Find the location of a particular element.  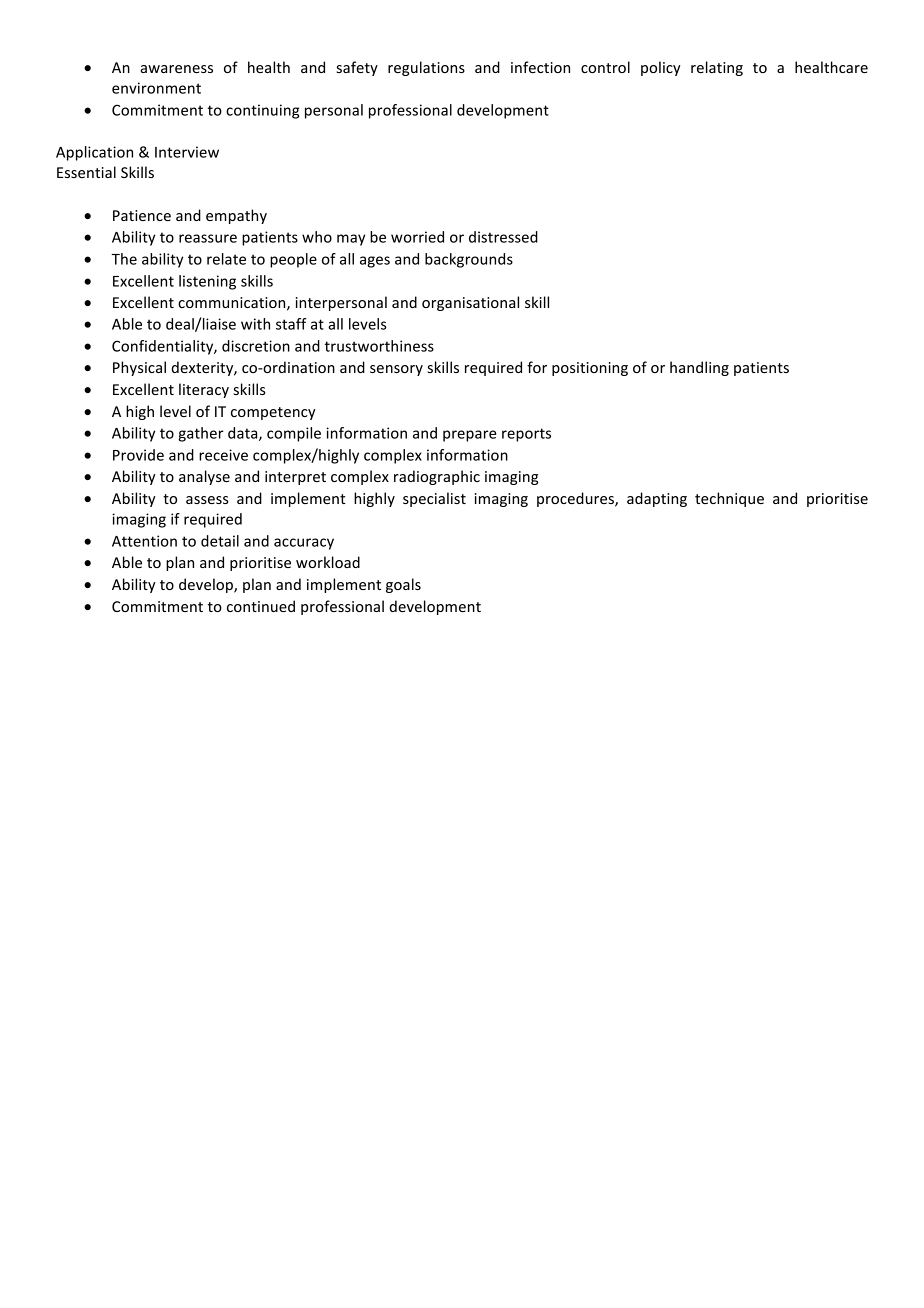

literacy is located at coordinates (204, 390).
